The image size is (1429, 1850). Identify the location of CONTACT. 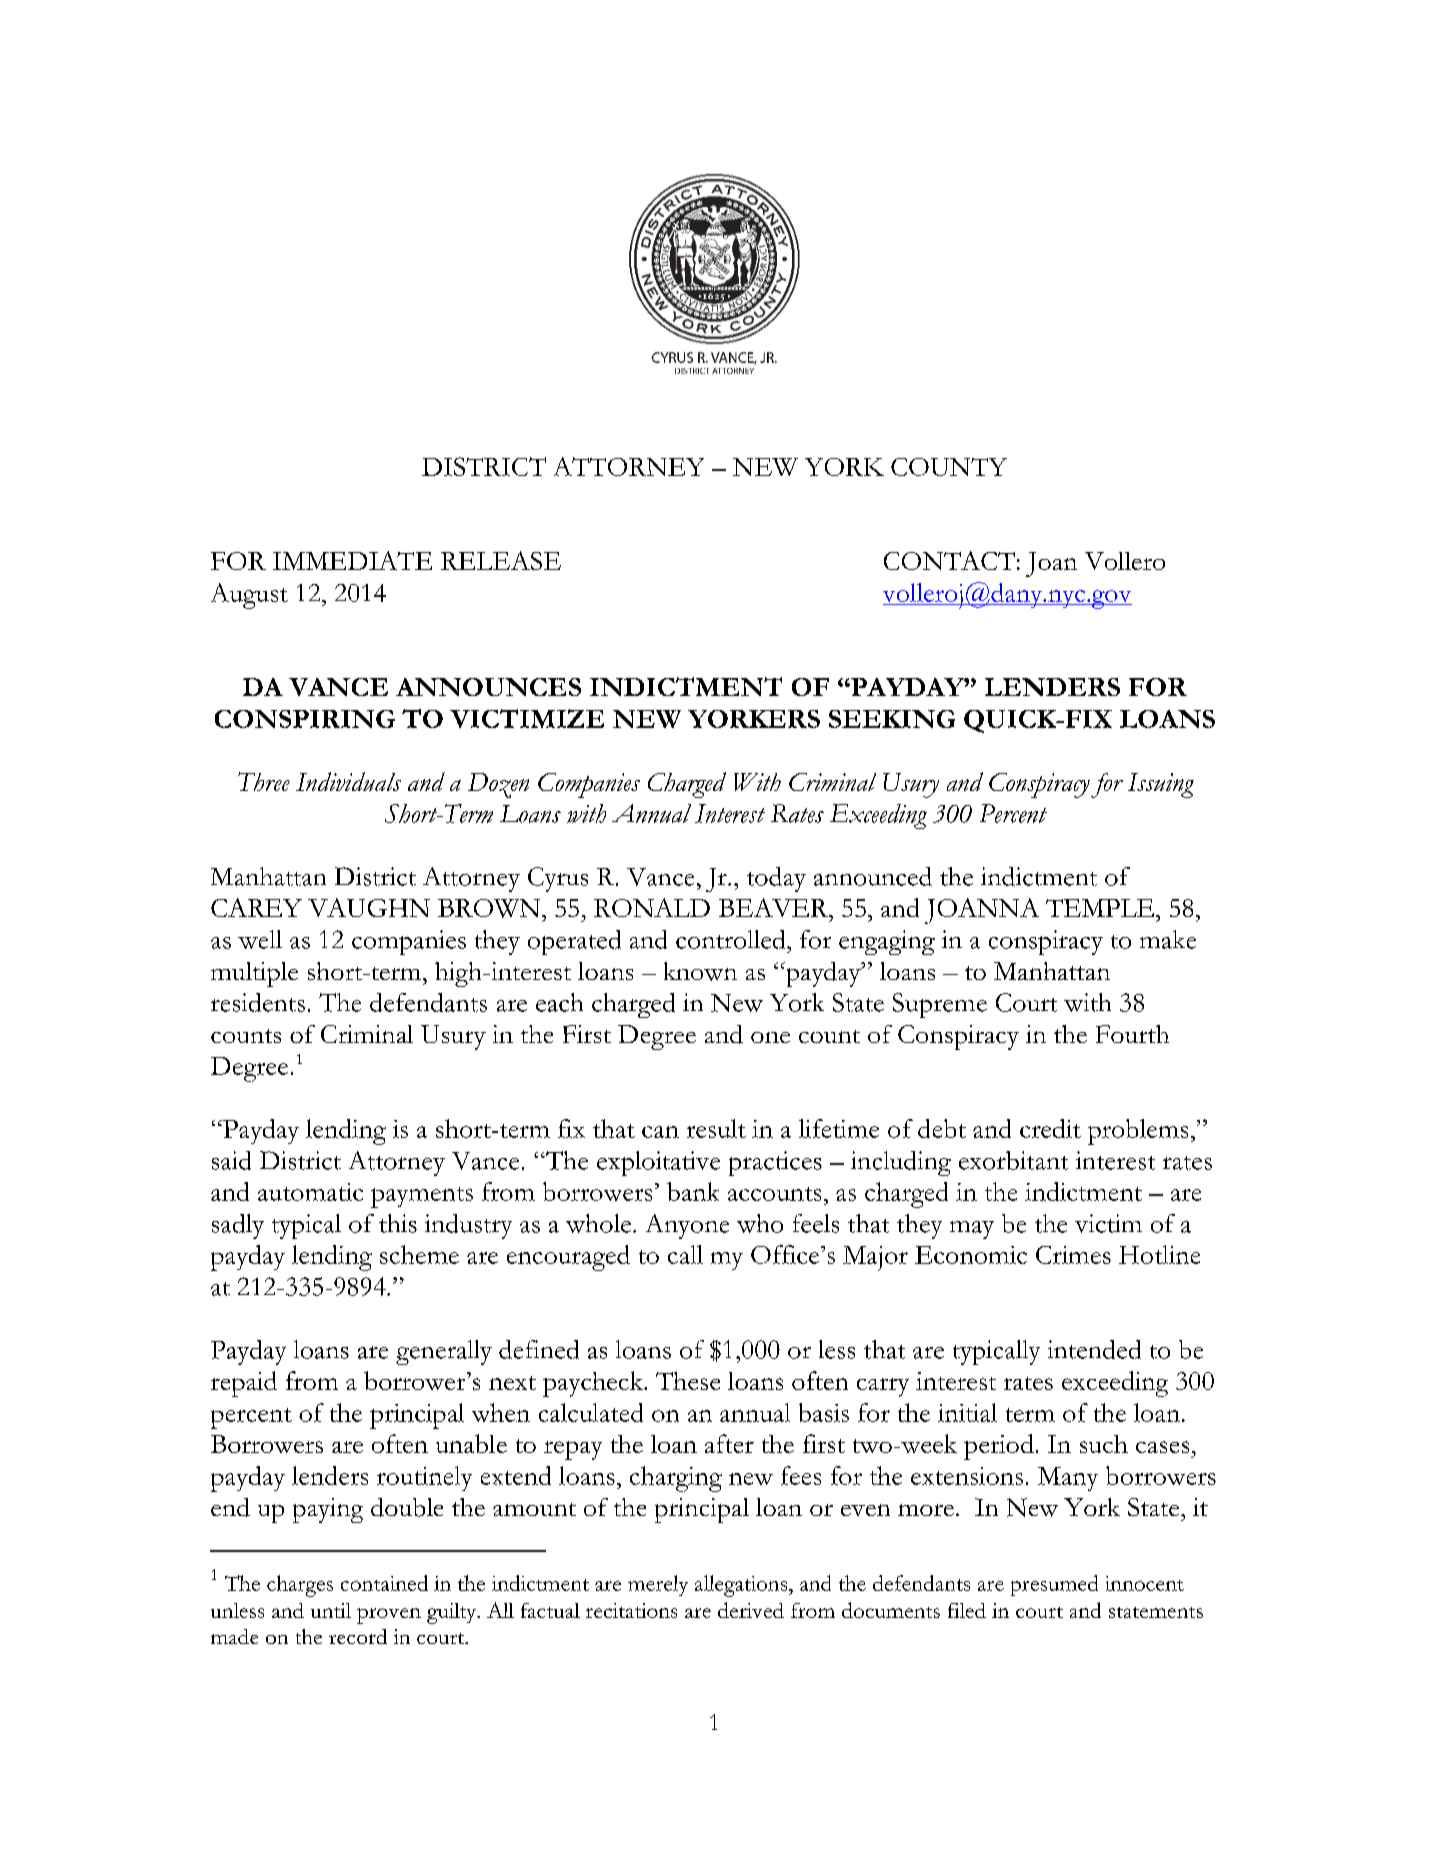
(949, 560).
